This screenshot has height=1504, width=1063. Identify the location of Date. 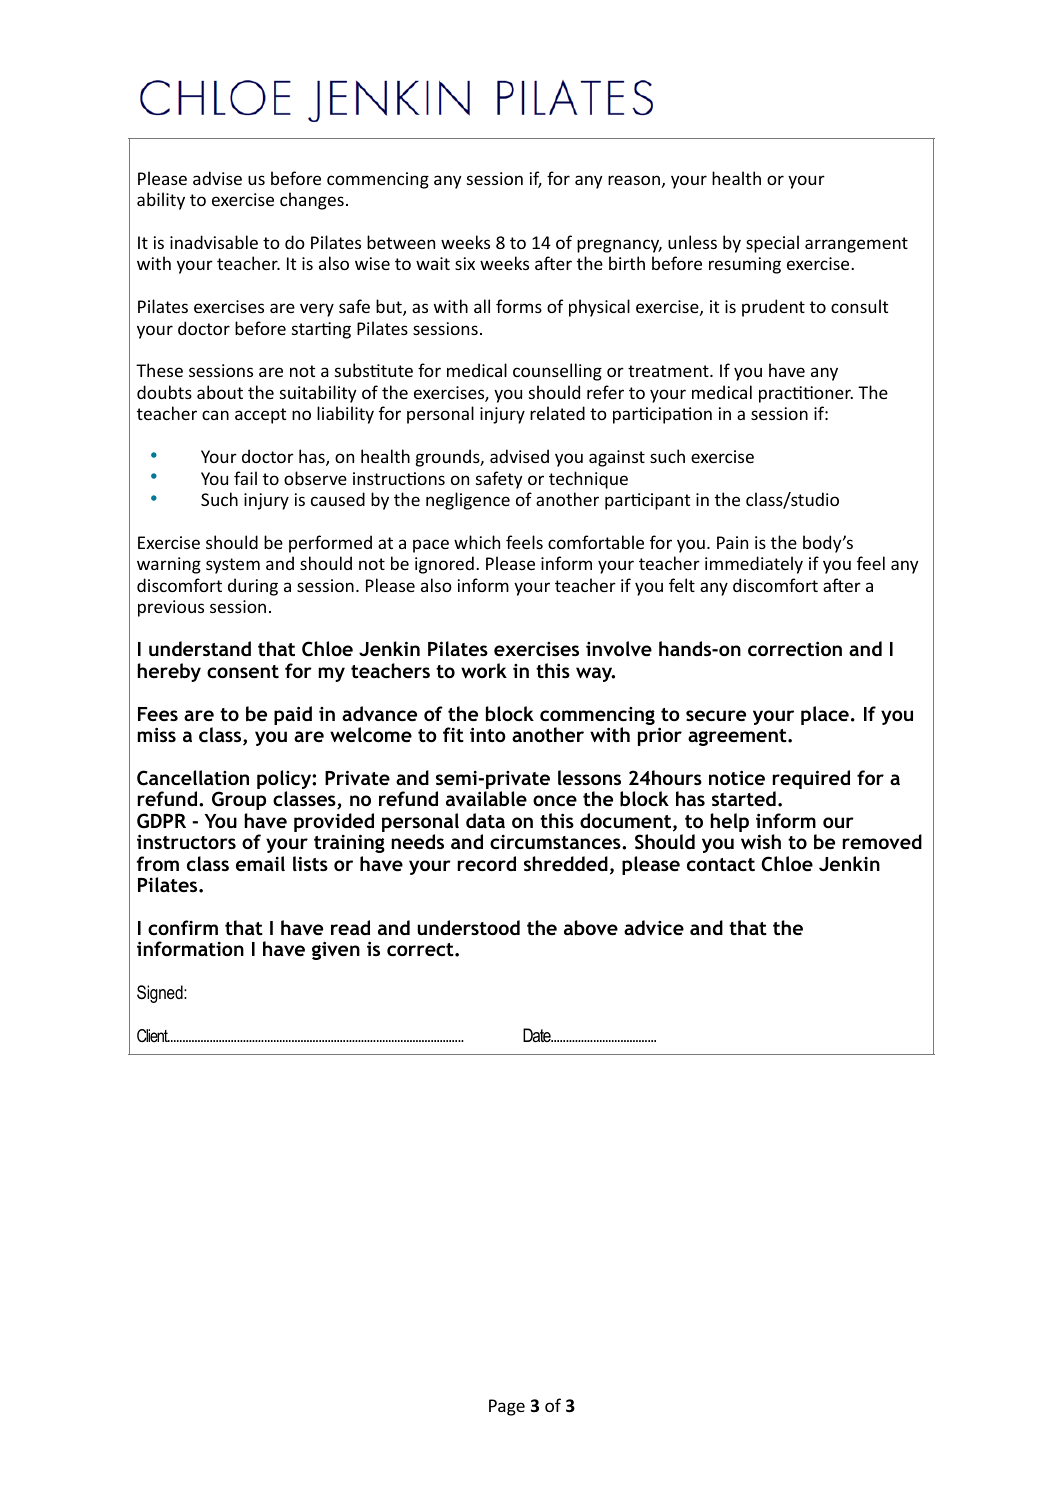
(538, 1035).
